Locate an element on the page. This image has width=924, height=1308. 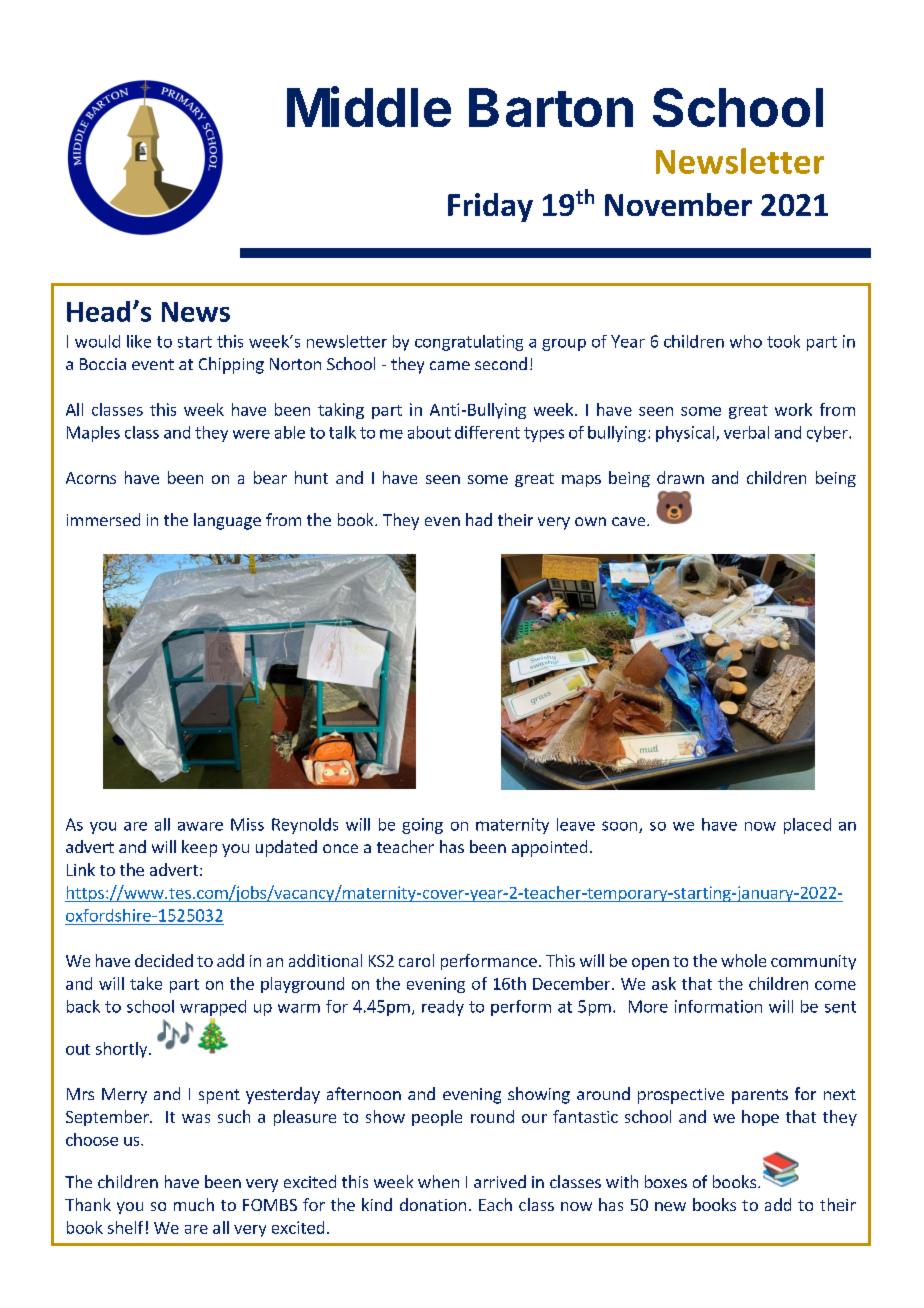
November is located at coordinates (678, 204).
